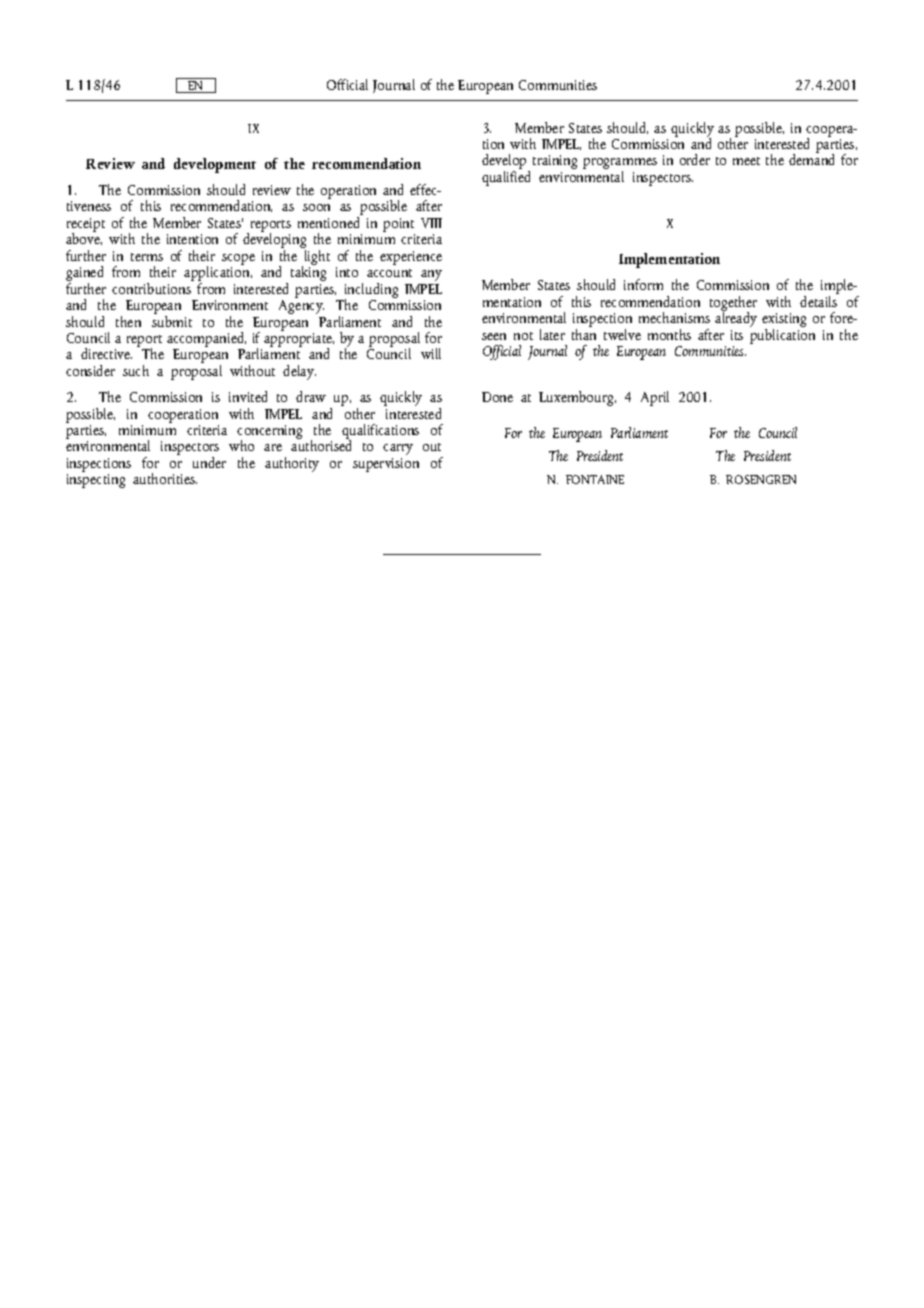  Describe the element at coordinates (595, 479) in the screenshot. I see `FONTAINE` at that location.
